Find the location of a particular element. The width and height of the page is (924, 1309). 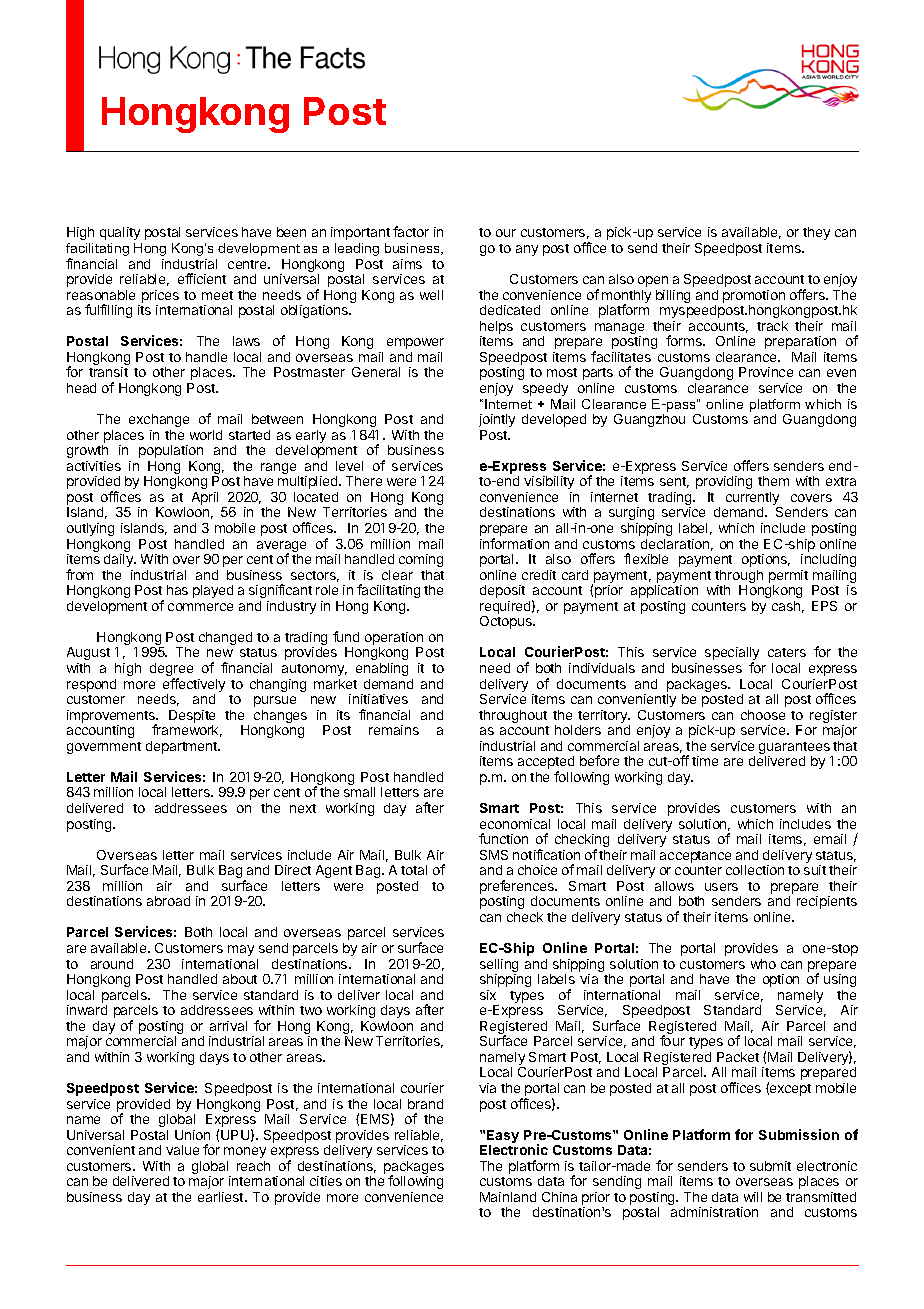

Mainland is located at coordinates (508, 1197).
